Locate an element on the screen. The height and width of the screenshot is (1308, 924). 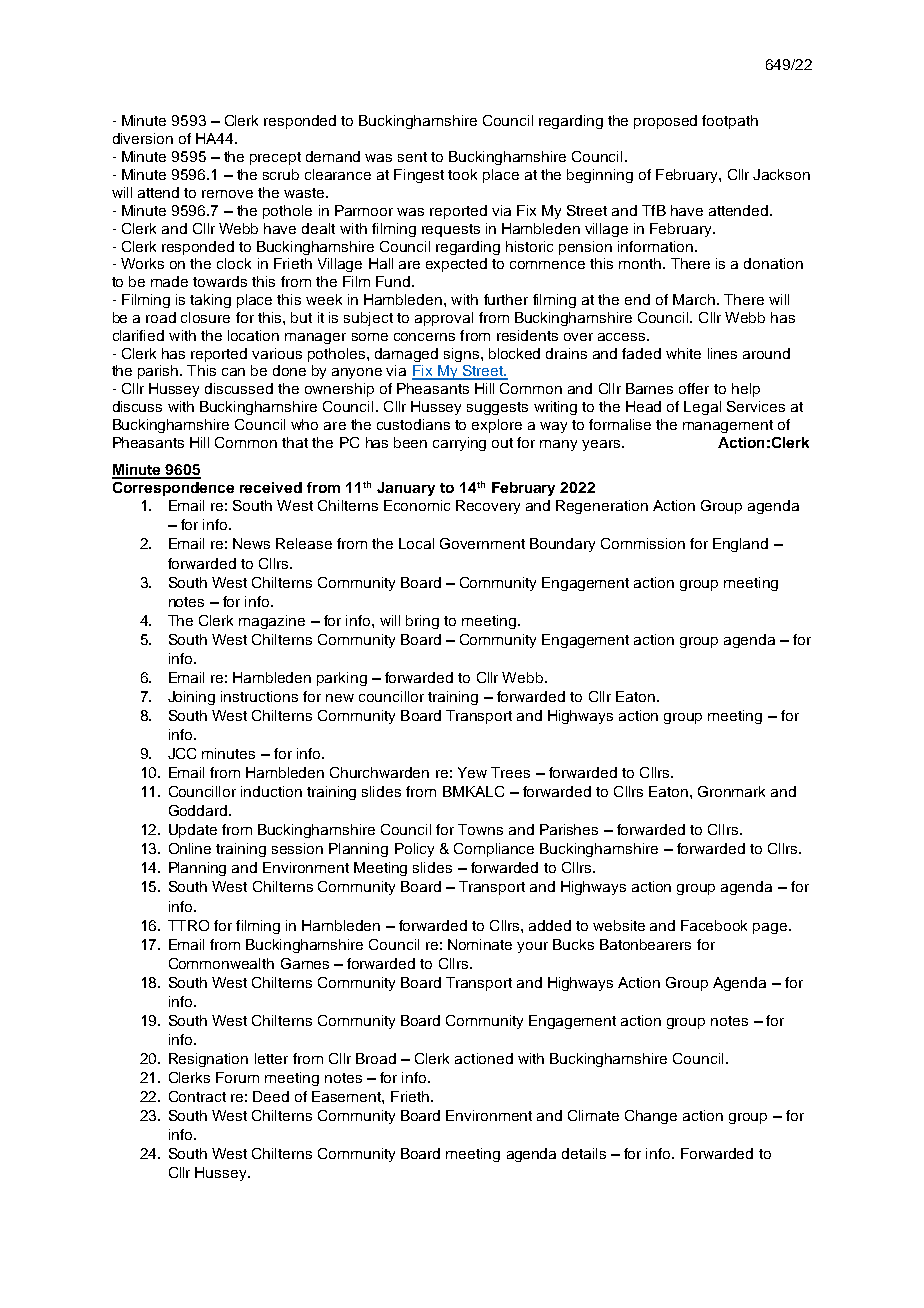
Change is located at coordinates (651, 1117).
